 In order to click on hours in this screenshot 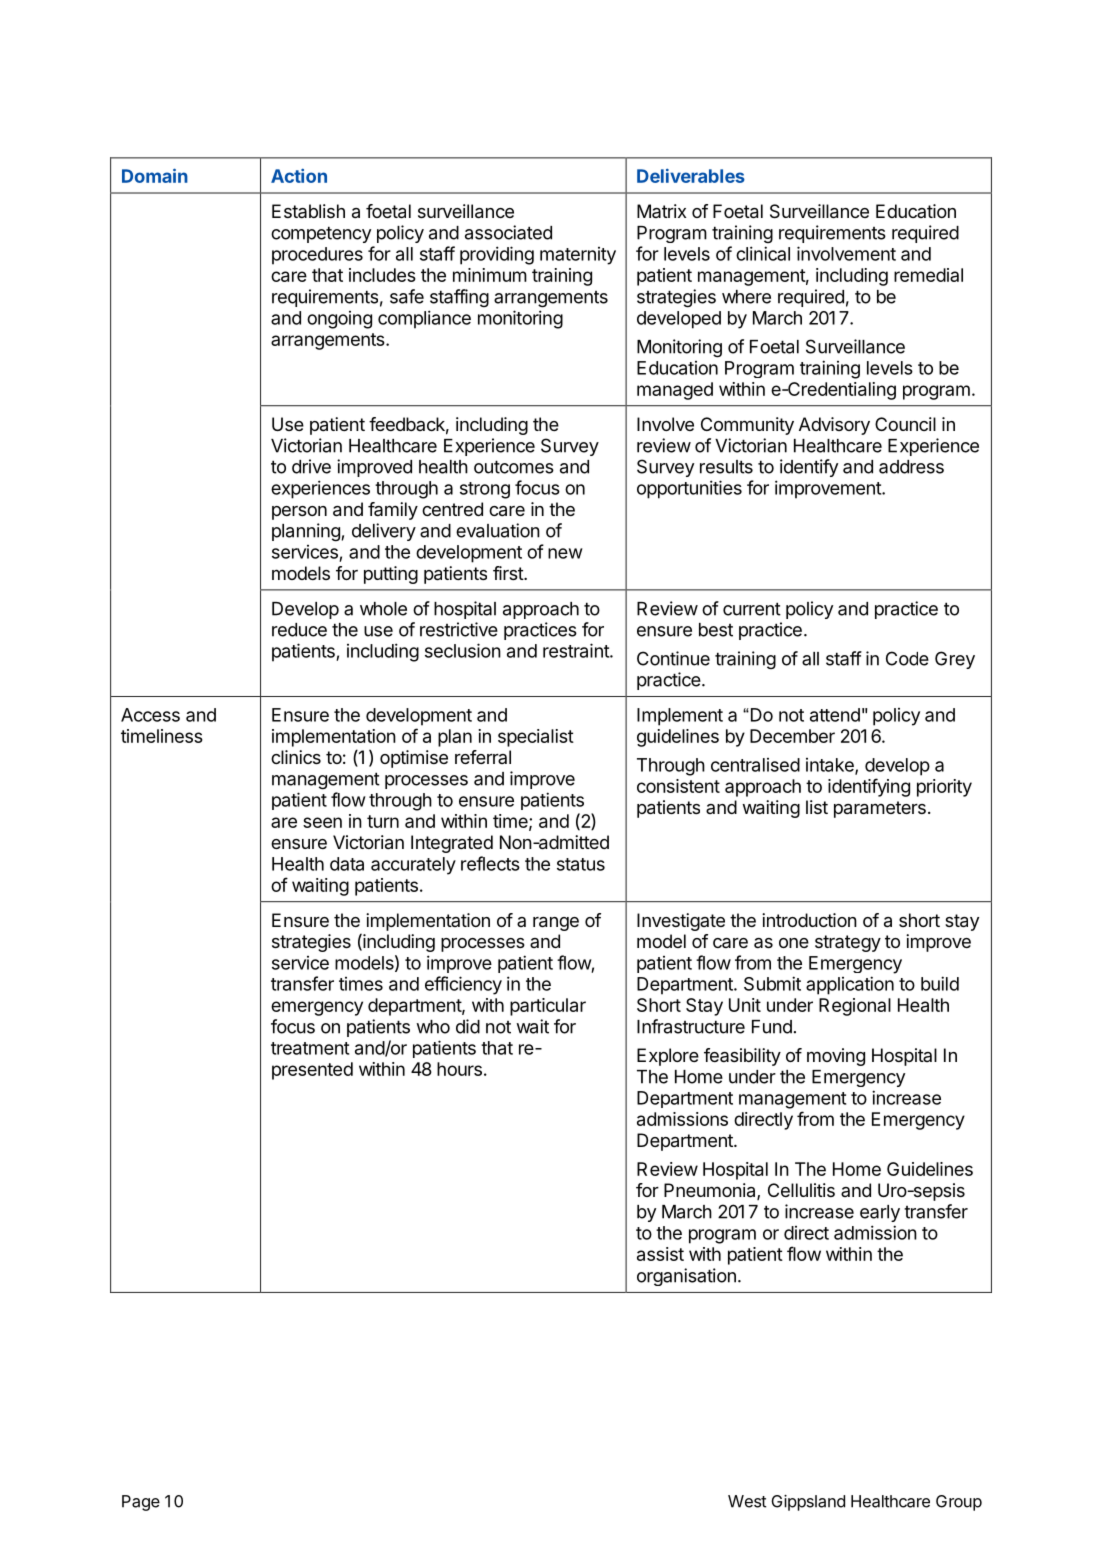, I will do `click(459, 1069)`.
